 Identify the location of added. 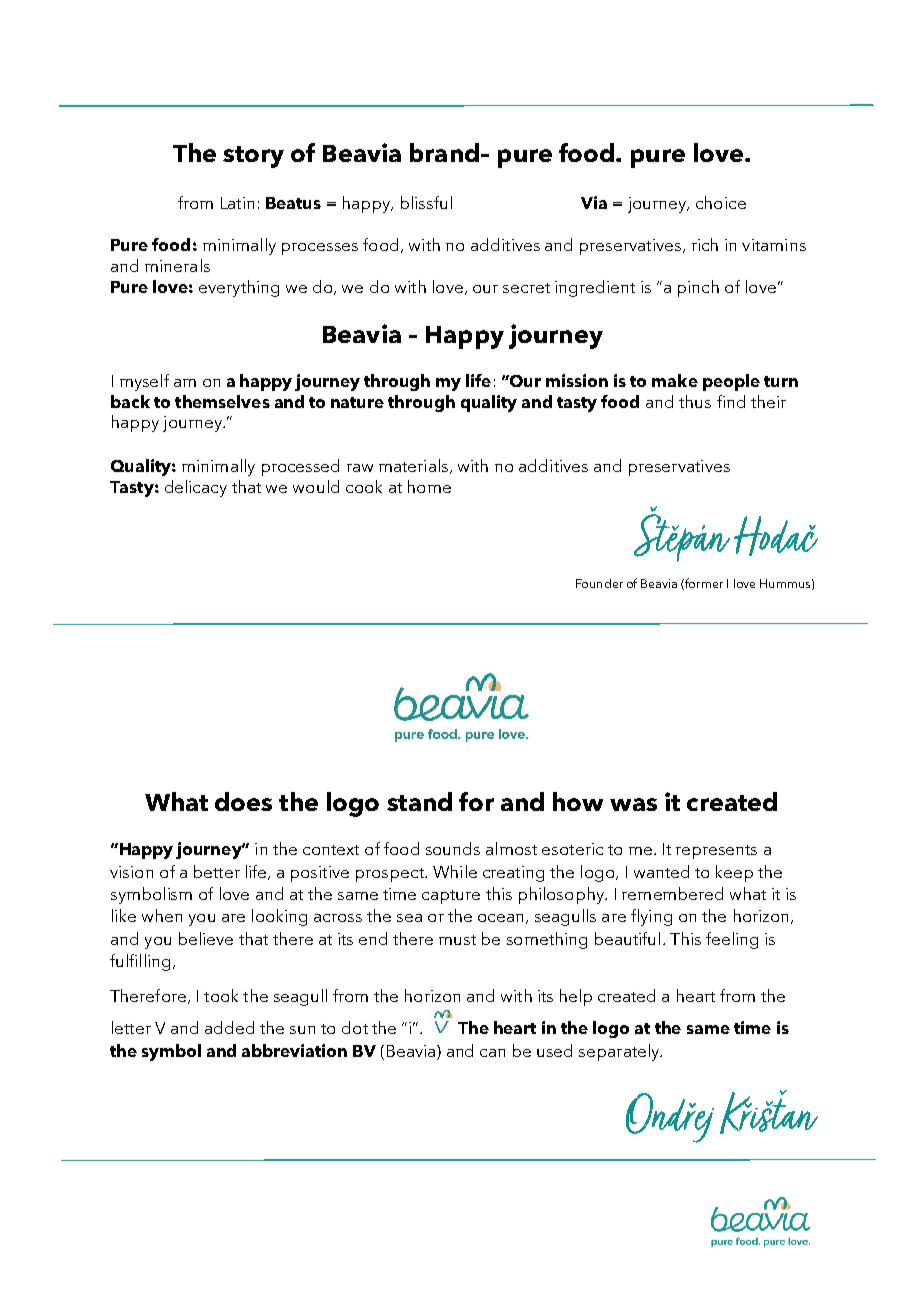
(229, 1027).
